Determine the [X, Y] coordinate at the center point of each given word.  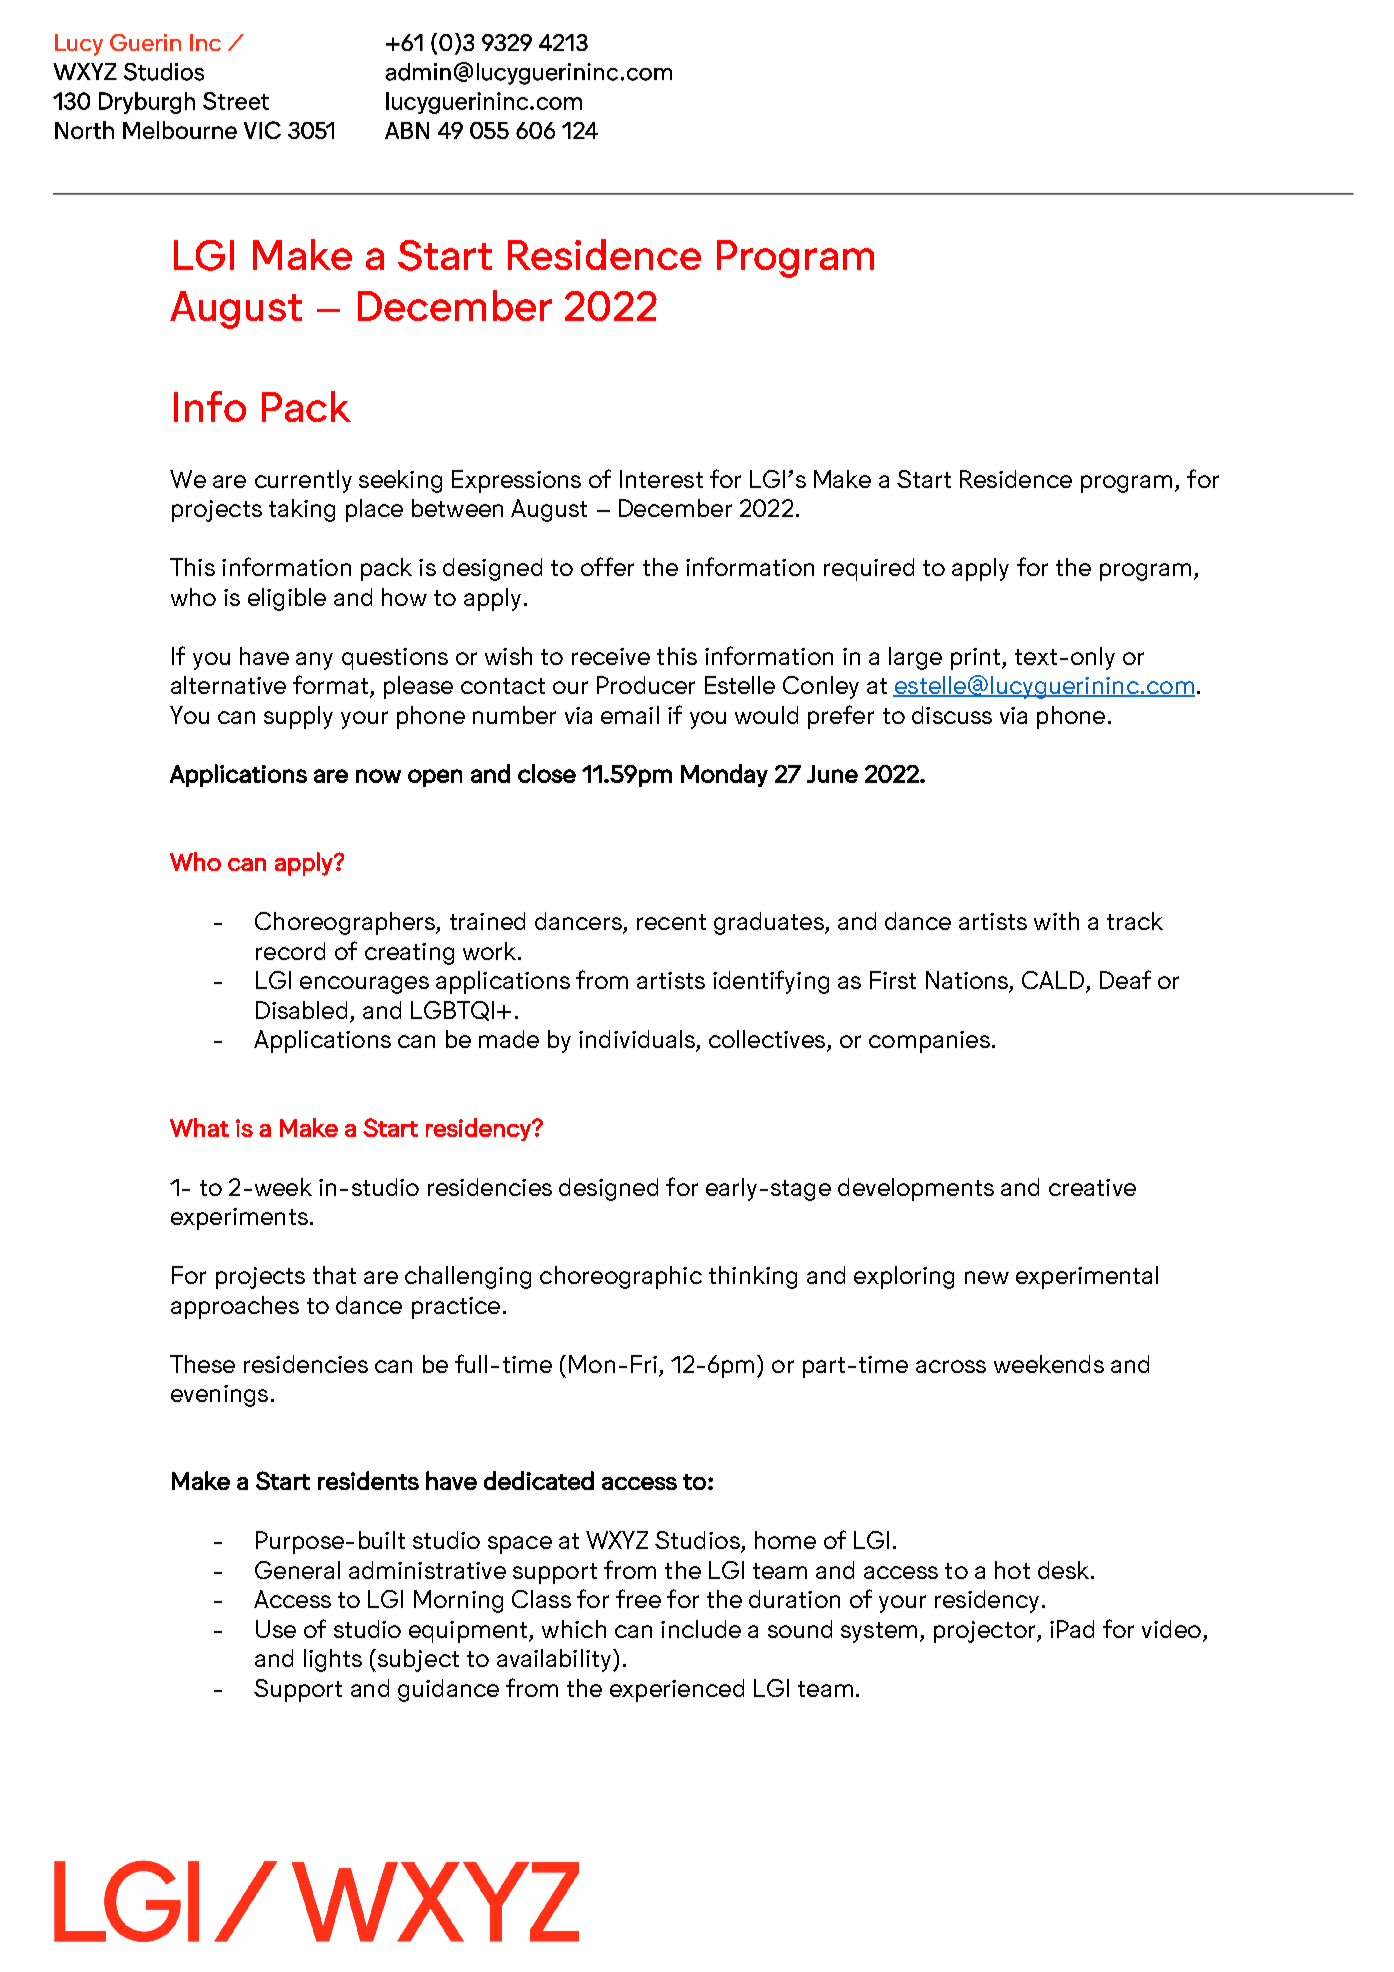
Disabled [301, 1010]
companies [929, 1042]
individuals [638, 1040]
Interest [661, 479]
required [869, 569]
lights [333, 1660]
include [701, 1629]
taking [302, 510]
